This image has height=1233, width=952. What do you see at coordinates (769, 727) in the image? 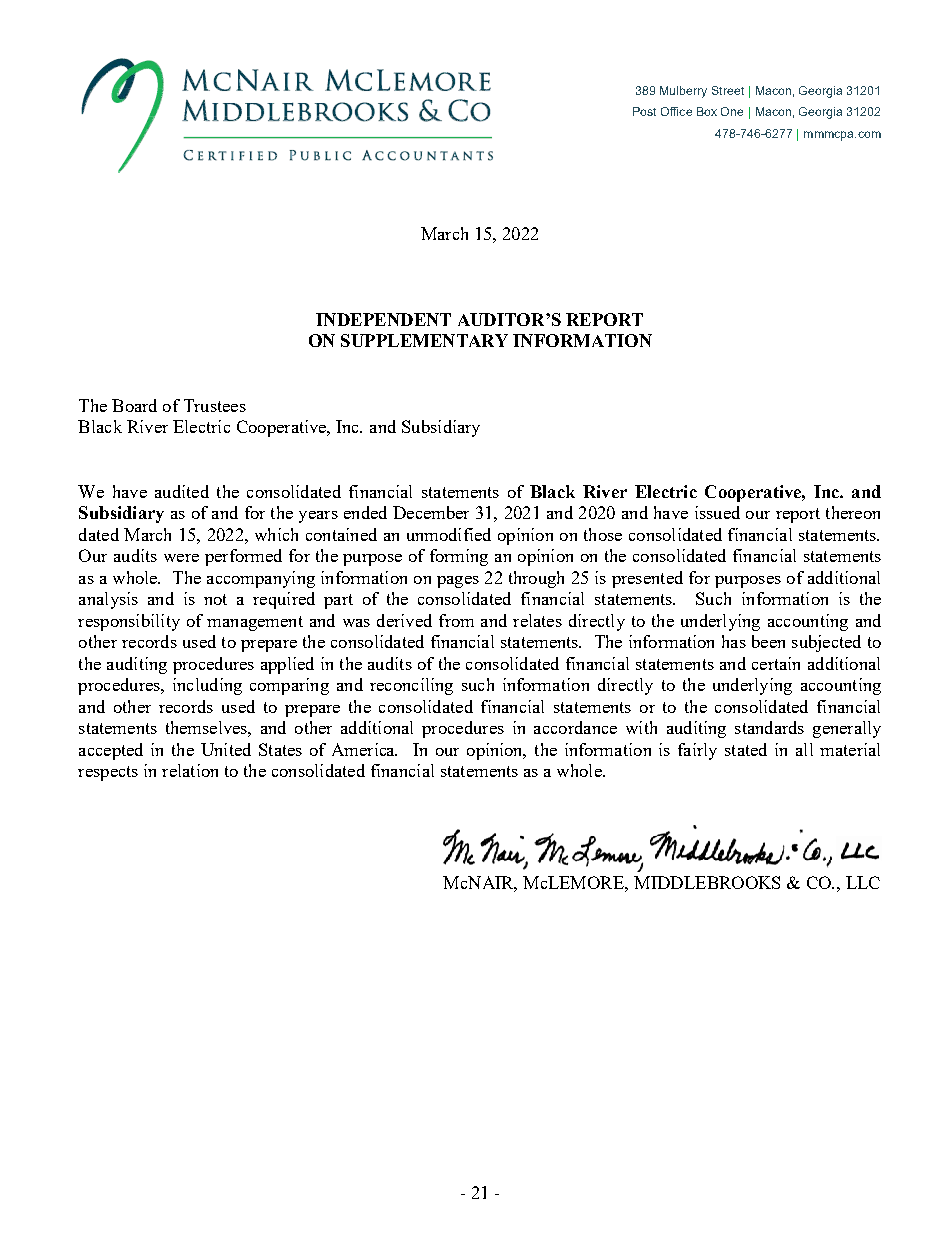
I see `standards` at bounding box center [769, 727].
